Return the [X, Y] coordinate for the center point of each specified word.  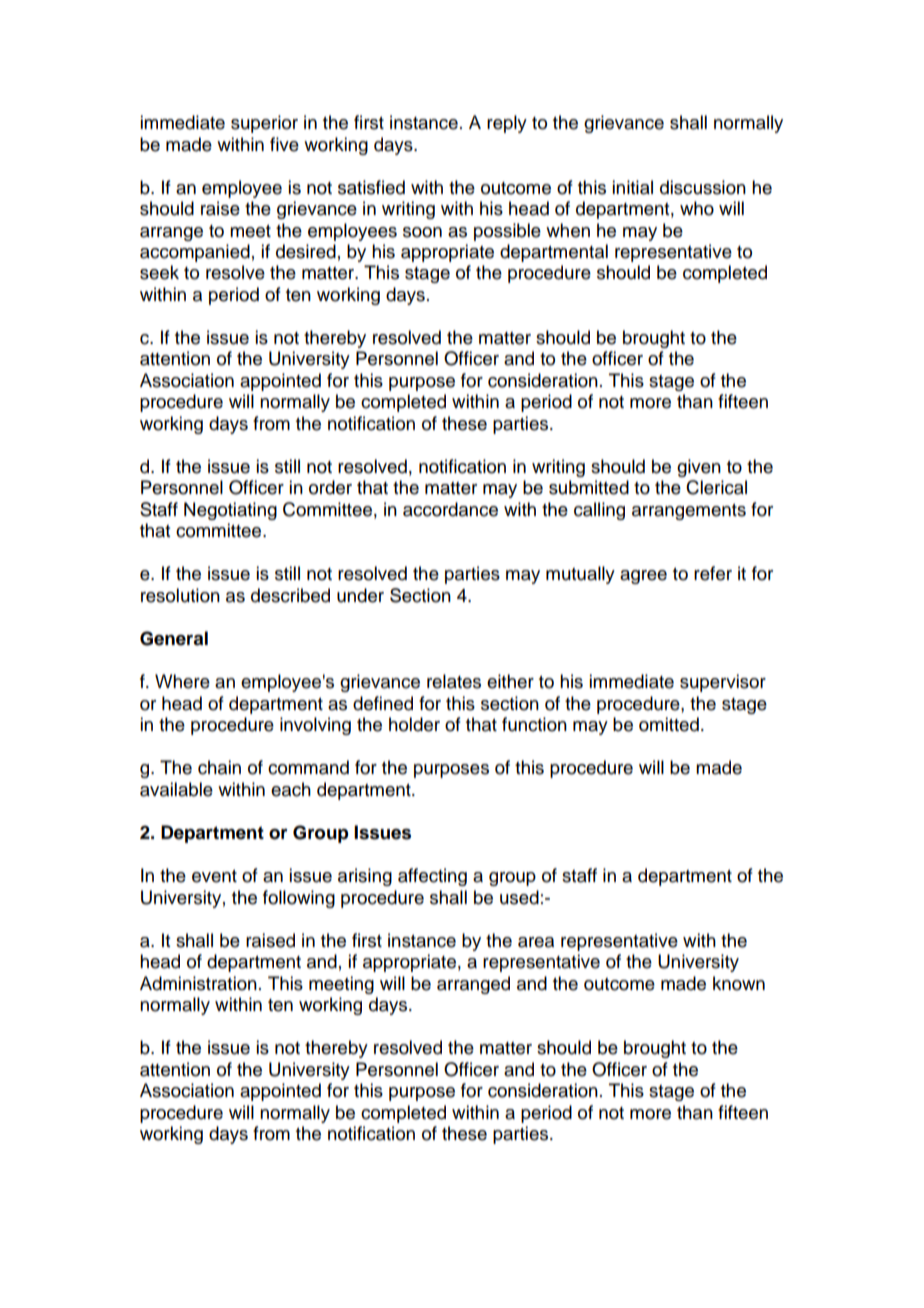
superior [264, 124]
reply [507, 124]
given [699, 468]
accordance [450, 509]
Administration [198, 983]
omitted [669, 724]
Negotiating [230, 511]
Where [182, 681]
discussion [703, 187]
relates [454, 681]
